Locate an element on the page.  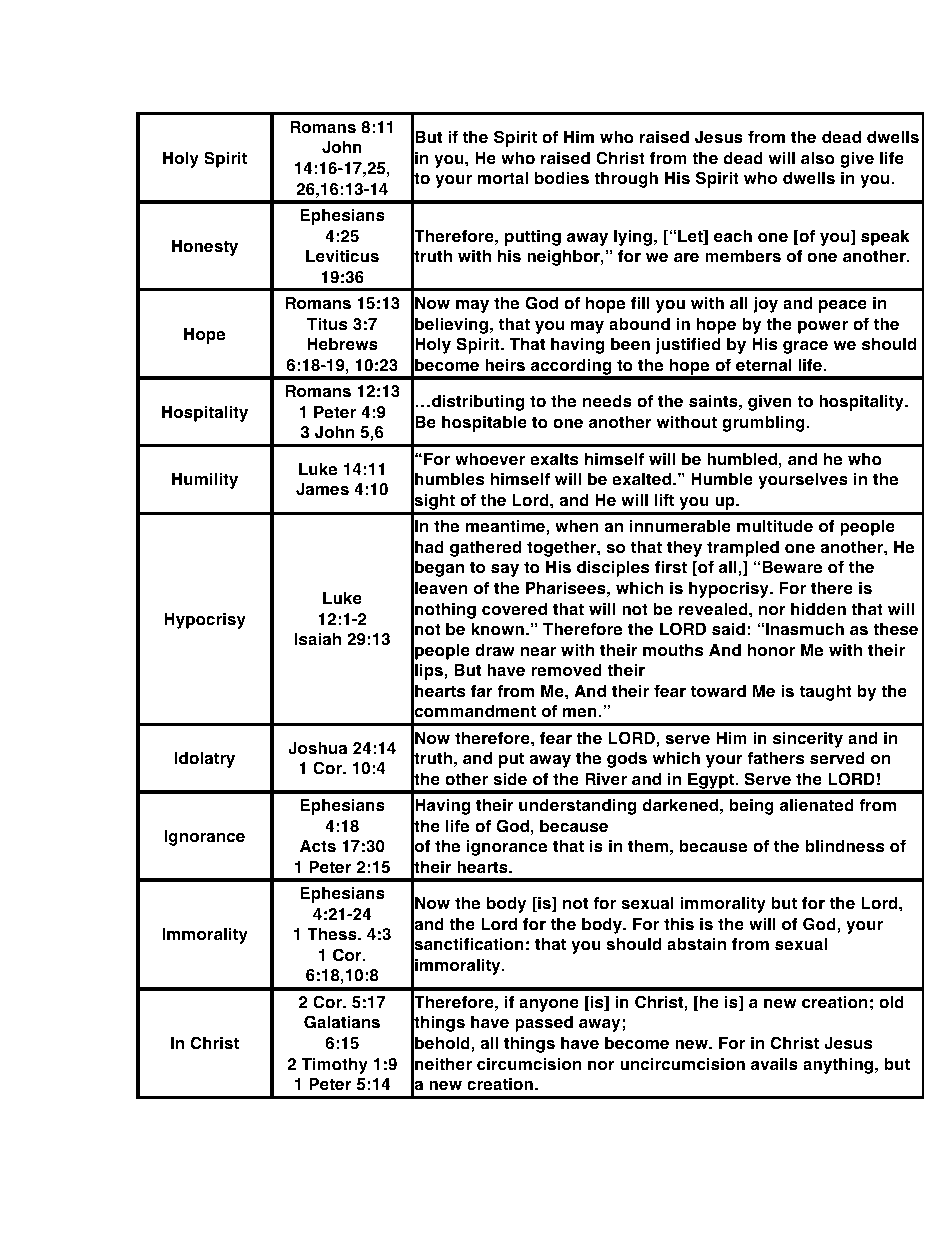
passed is located at coordinates (544, 1024).
